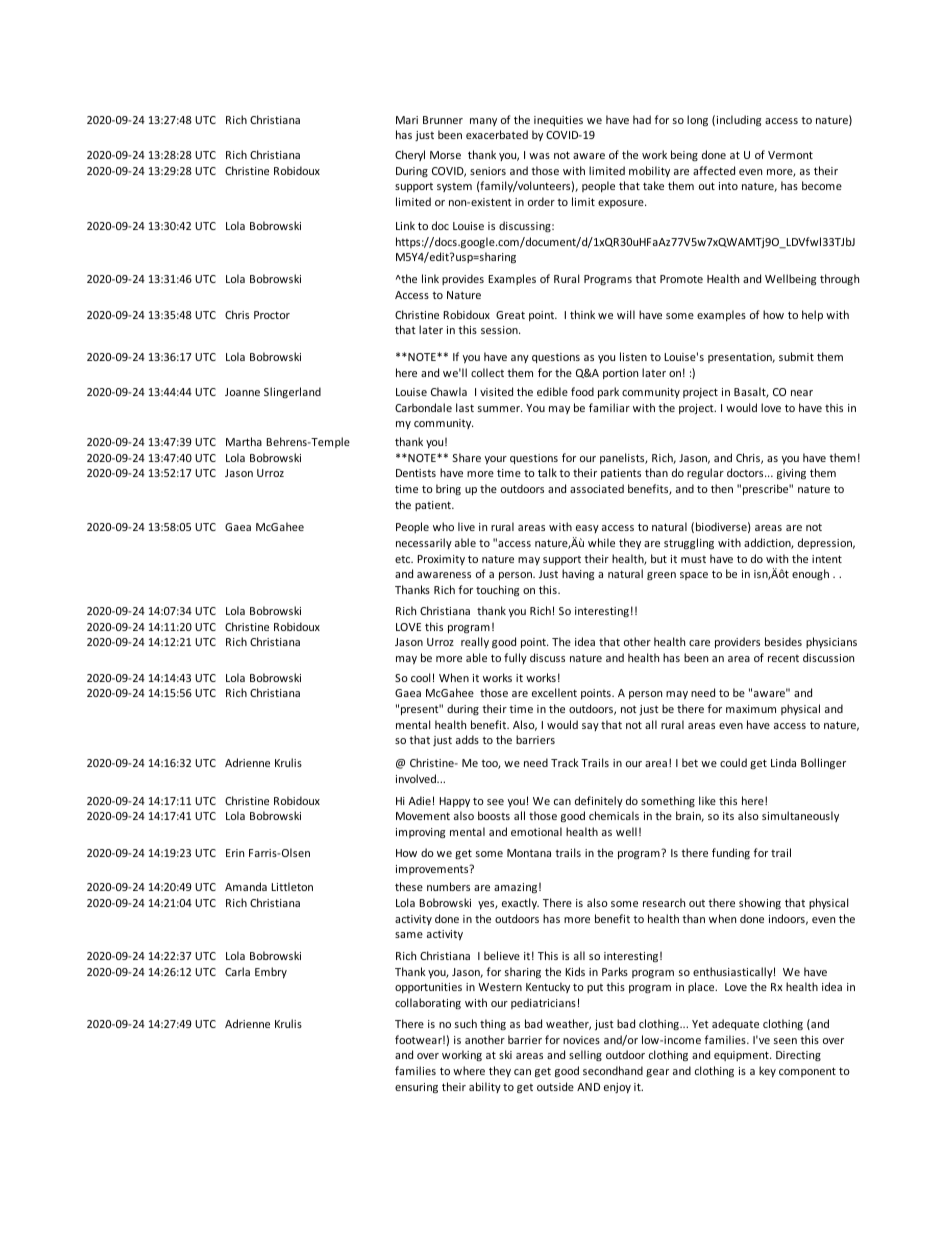 The image size is (952, 1233). What do you see at coordinates (271, 972) in the screenshot?
I see `Embry` at bounding box center [271, 972].
